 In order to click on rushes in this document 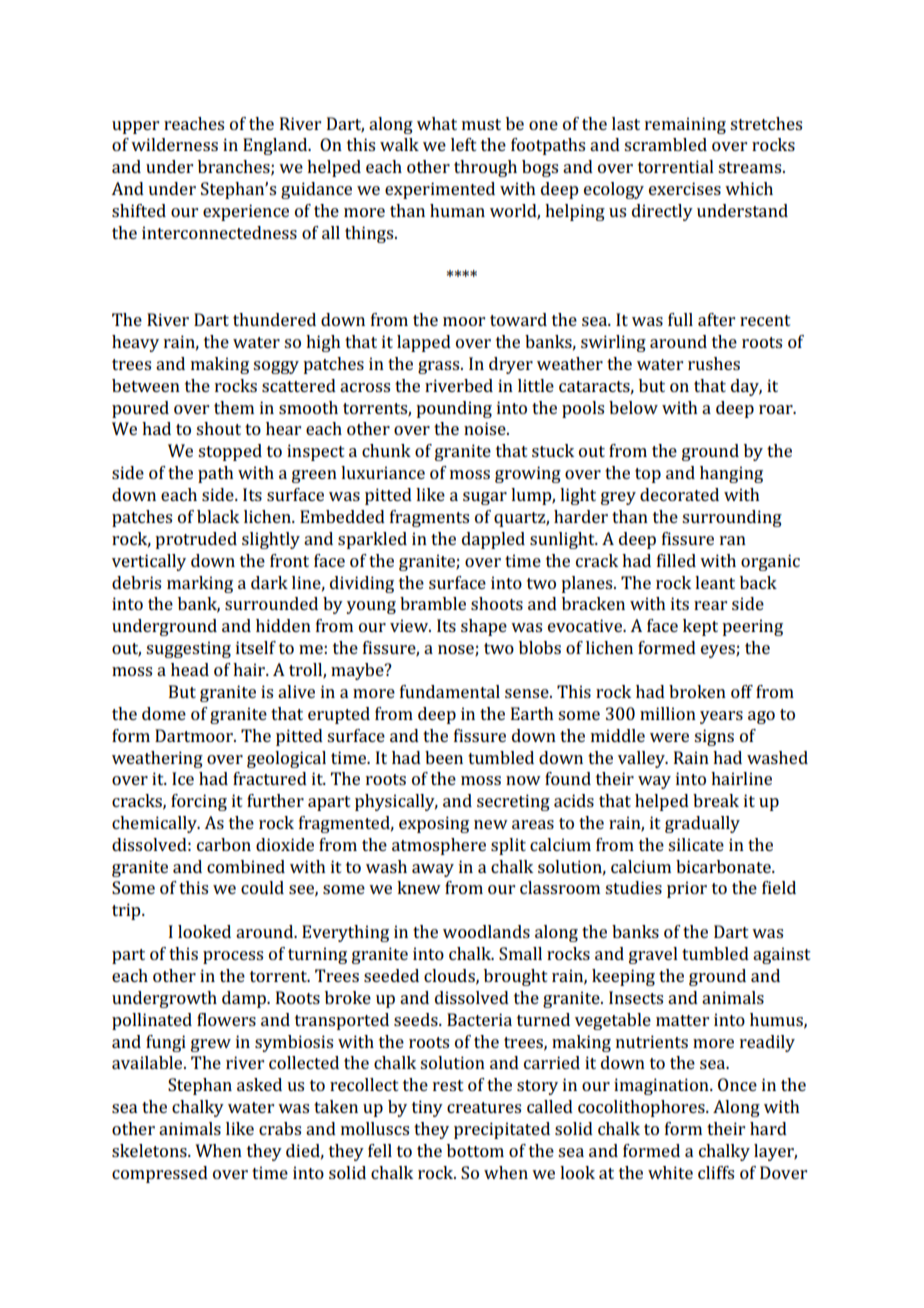, I will do `click(714, 363)`.
